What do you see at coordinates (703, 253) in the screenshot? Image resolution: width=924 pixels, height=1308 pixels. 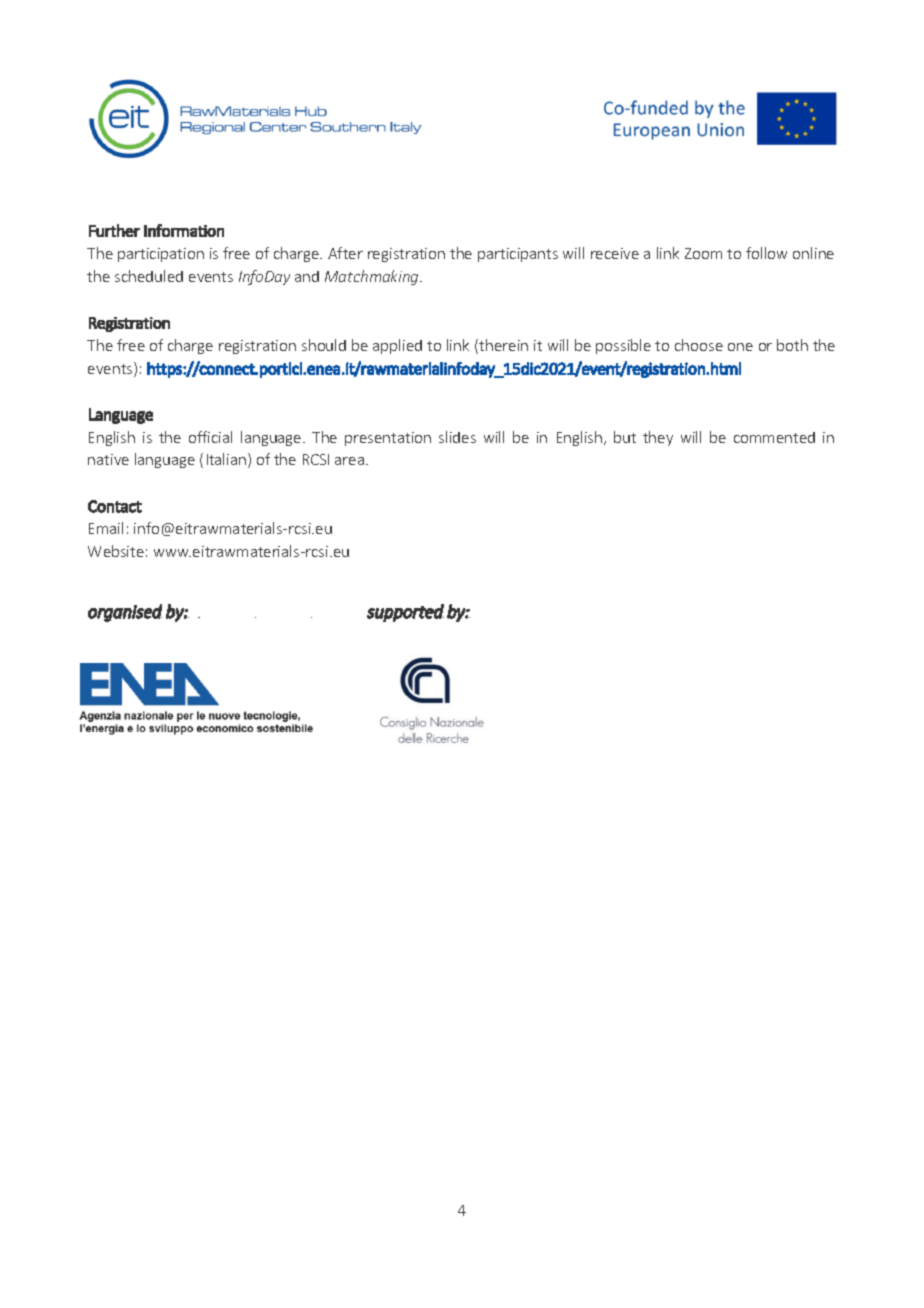 I see `Zoom` at bounding box center [703, 253].
